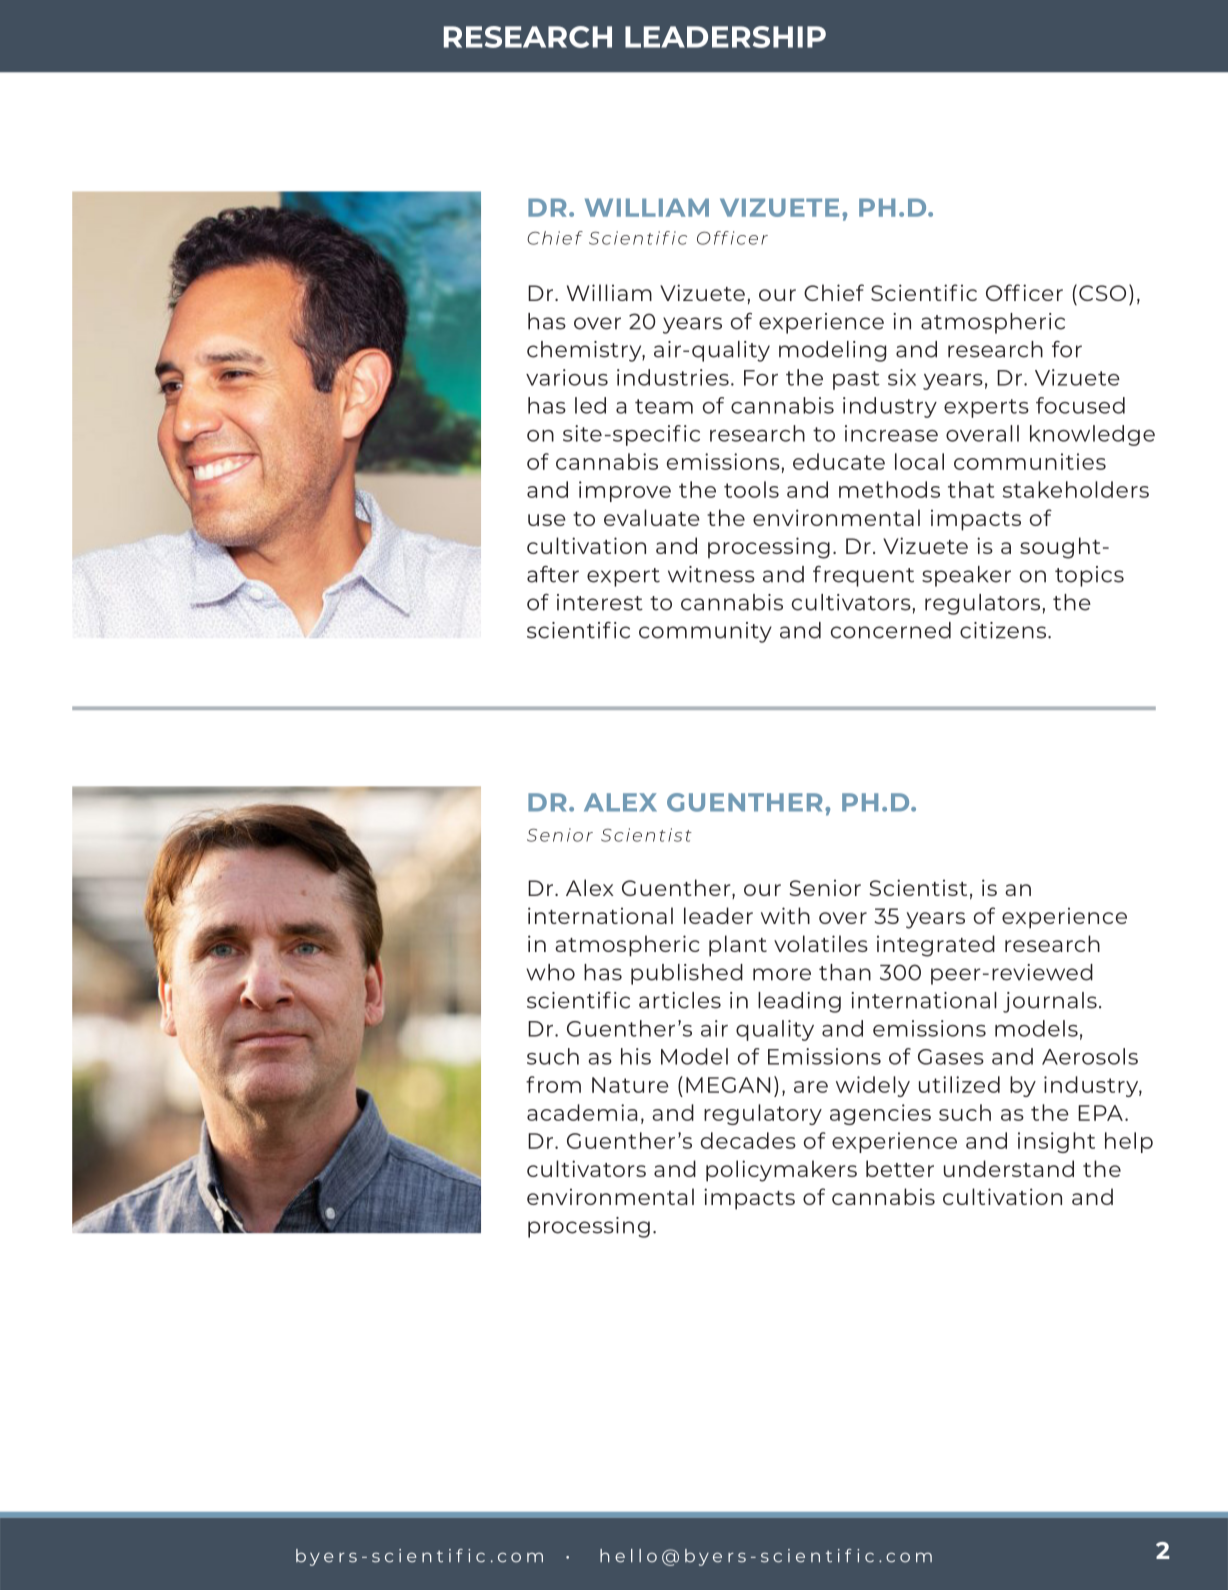 This screenshot has width=1228, height=1590. Describe the element at coordinates (582, 1112) in the screenshot. I see `academia` at that location.
